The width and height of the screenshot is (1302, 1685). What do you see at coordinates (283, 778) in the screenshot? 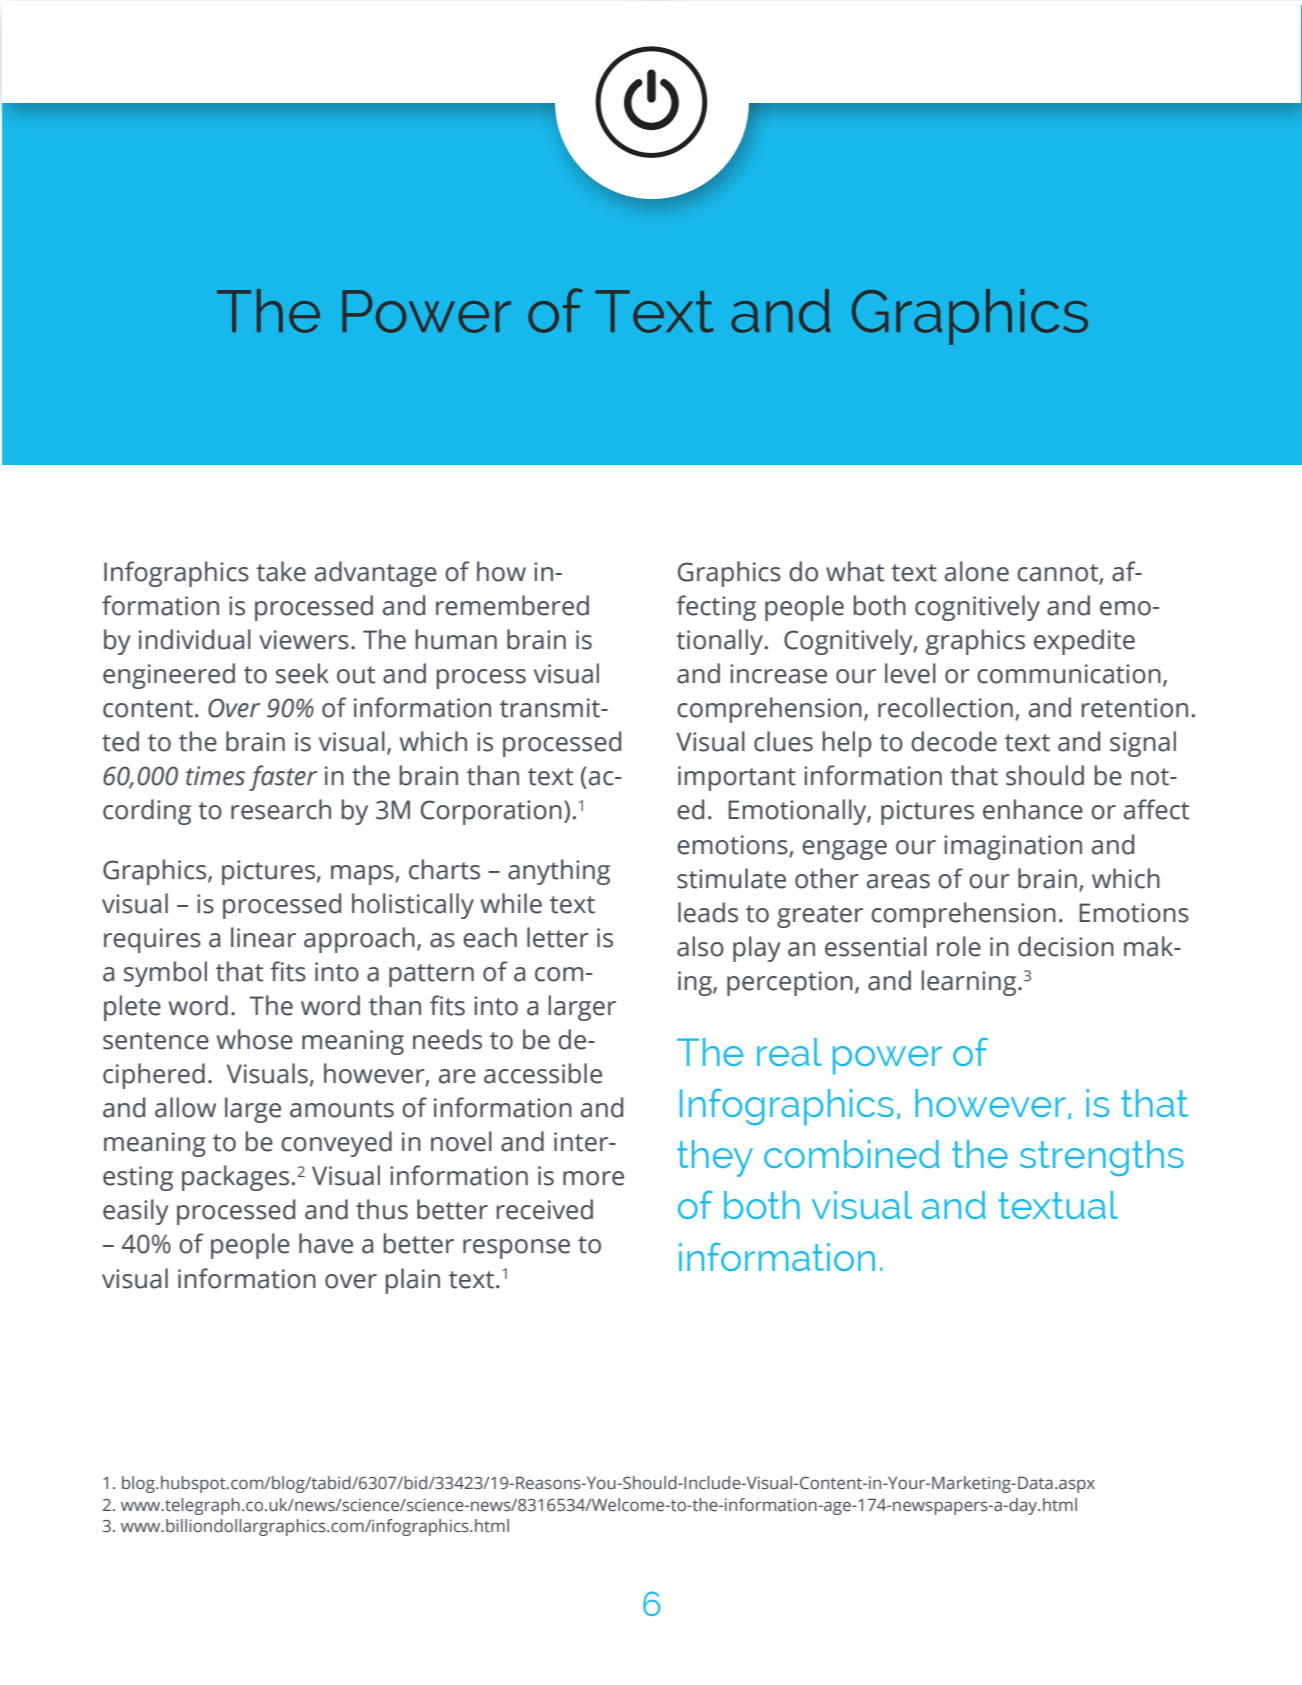
I see `faster` at bounding box center [283, 778].
